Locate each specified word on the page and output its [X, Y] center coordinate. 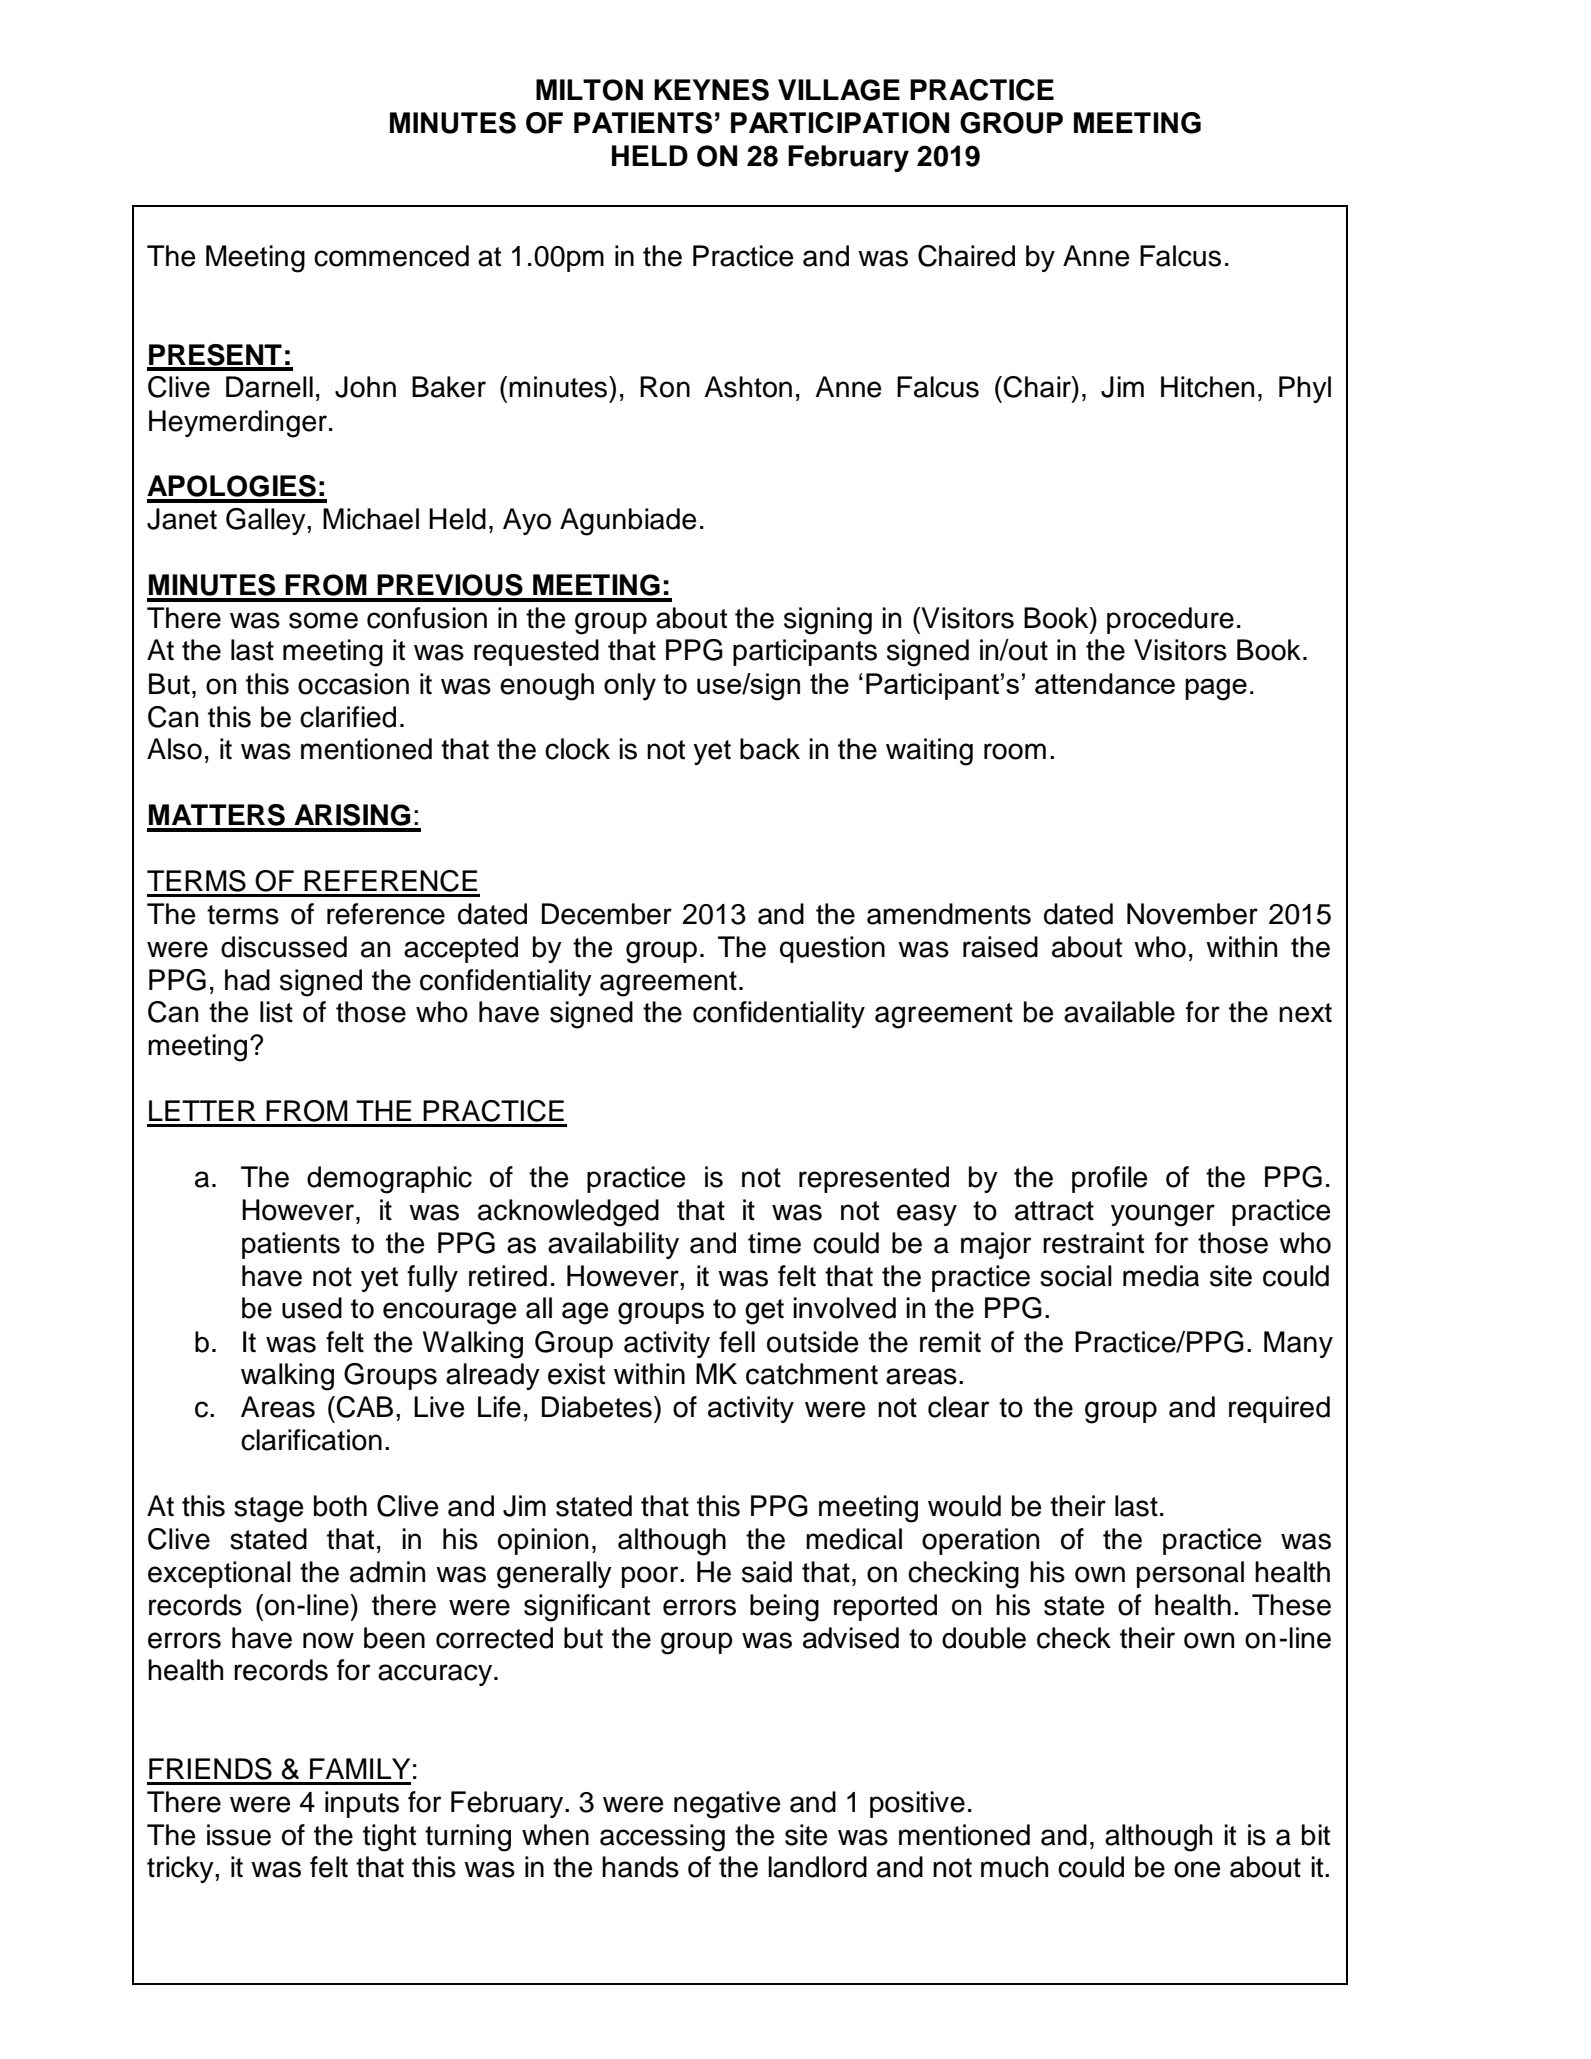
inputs [362, 1804]
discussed [284, 947]
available [1119, 1012]
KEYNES [711, 90]
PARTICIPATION [840, 123]
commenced [391, 256]
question [832, 949]
